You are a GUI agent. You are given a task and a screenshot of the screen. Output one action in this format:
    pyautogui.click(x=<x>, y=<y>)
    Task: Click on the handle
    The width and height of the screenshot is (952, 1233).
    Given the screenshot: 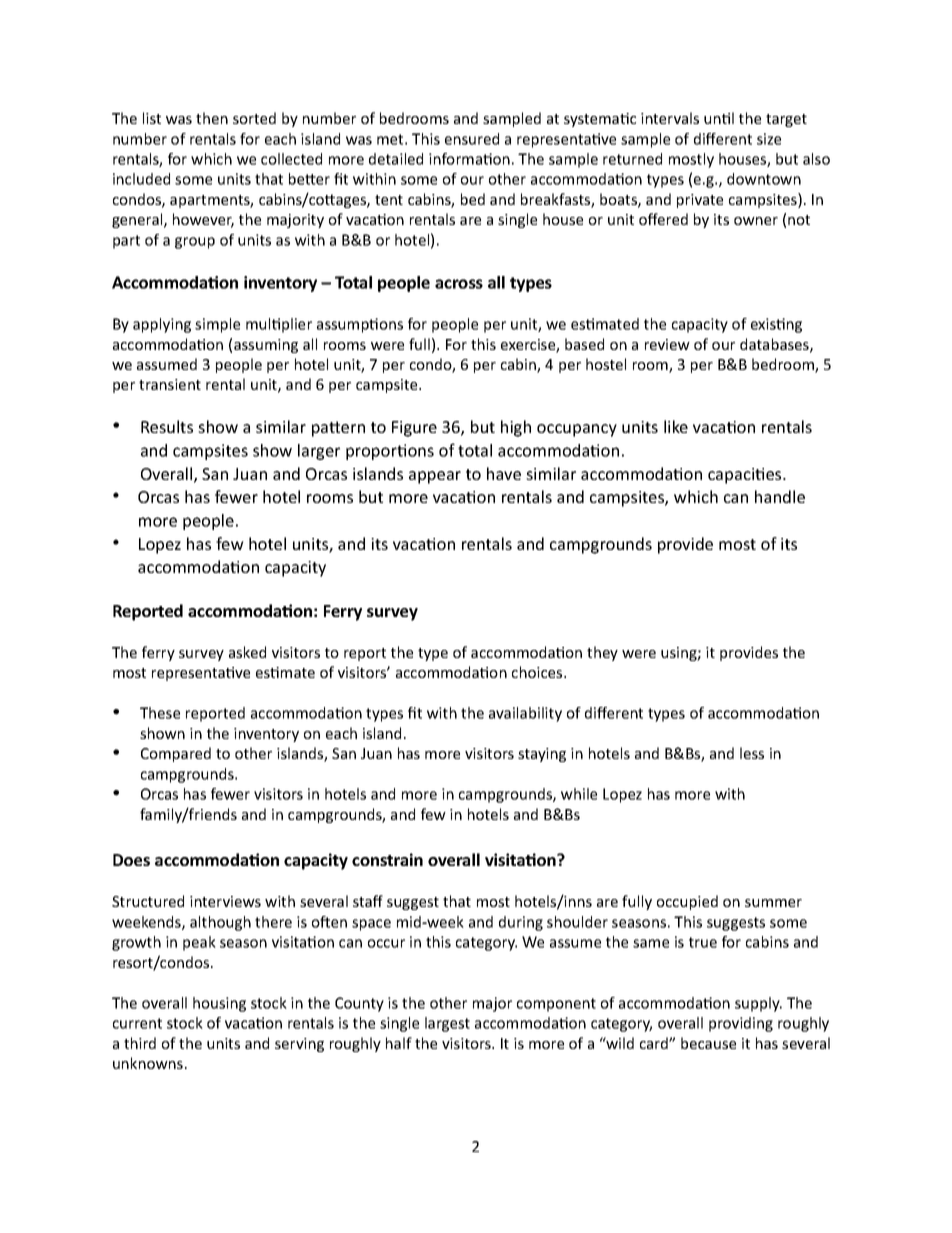 What is the action you would take?
    pyautogui.click(x=780, y=496)
